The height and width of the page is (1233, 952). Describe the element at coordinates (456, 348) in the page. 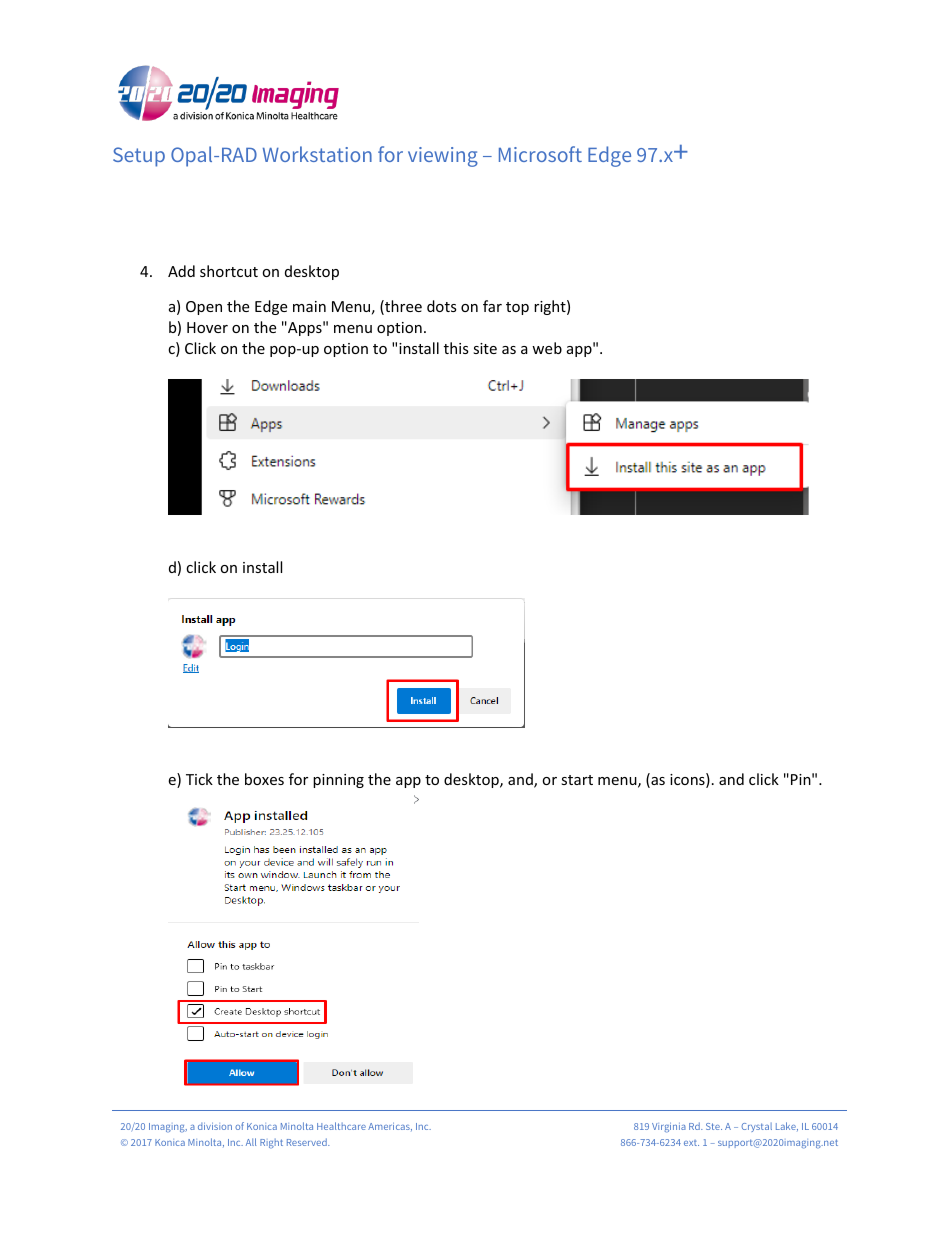

I see `this` at that location.
